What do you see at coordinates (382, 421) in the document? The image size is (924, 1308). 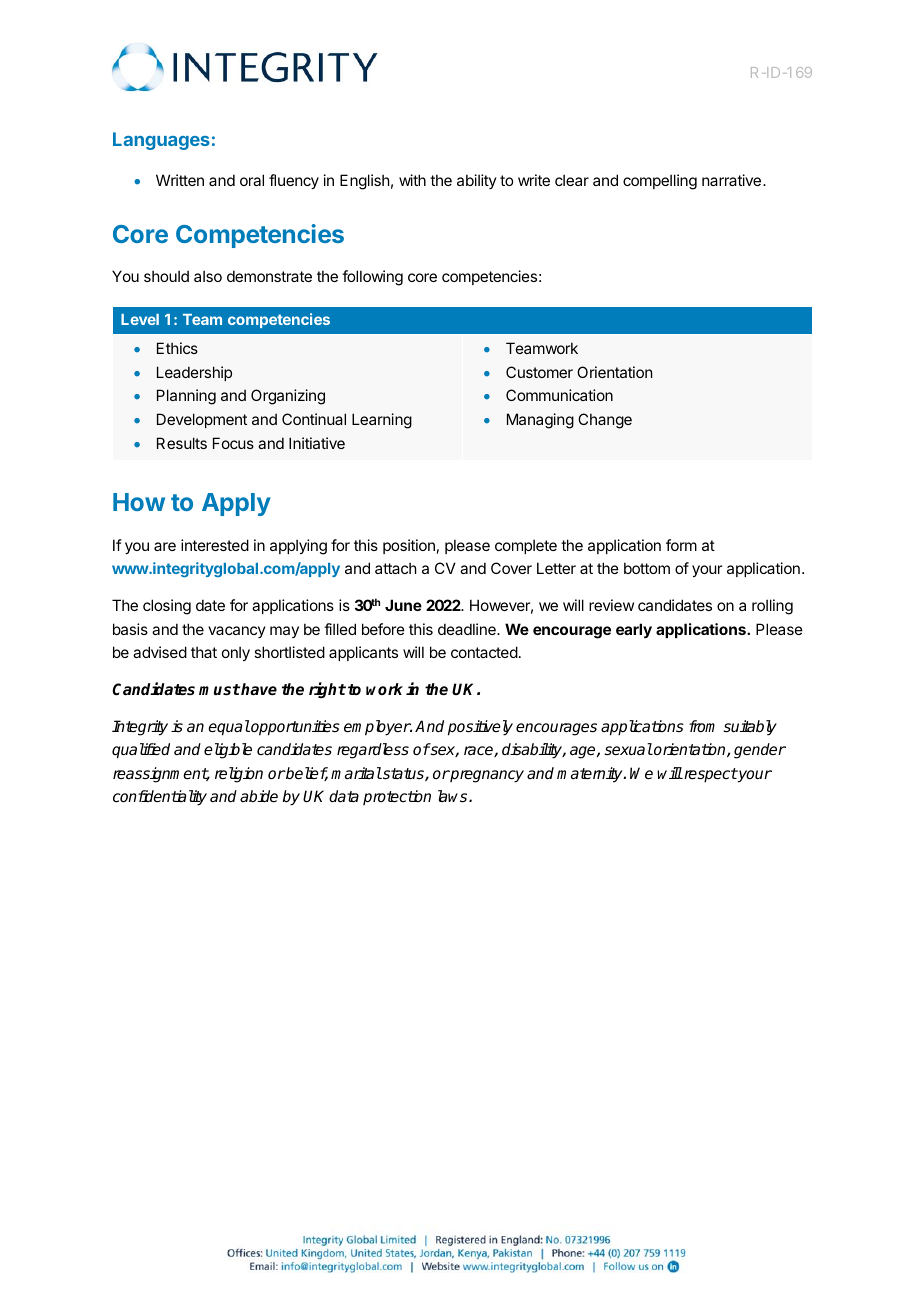 I see `Learning` at bounding box center [382, 421].
